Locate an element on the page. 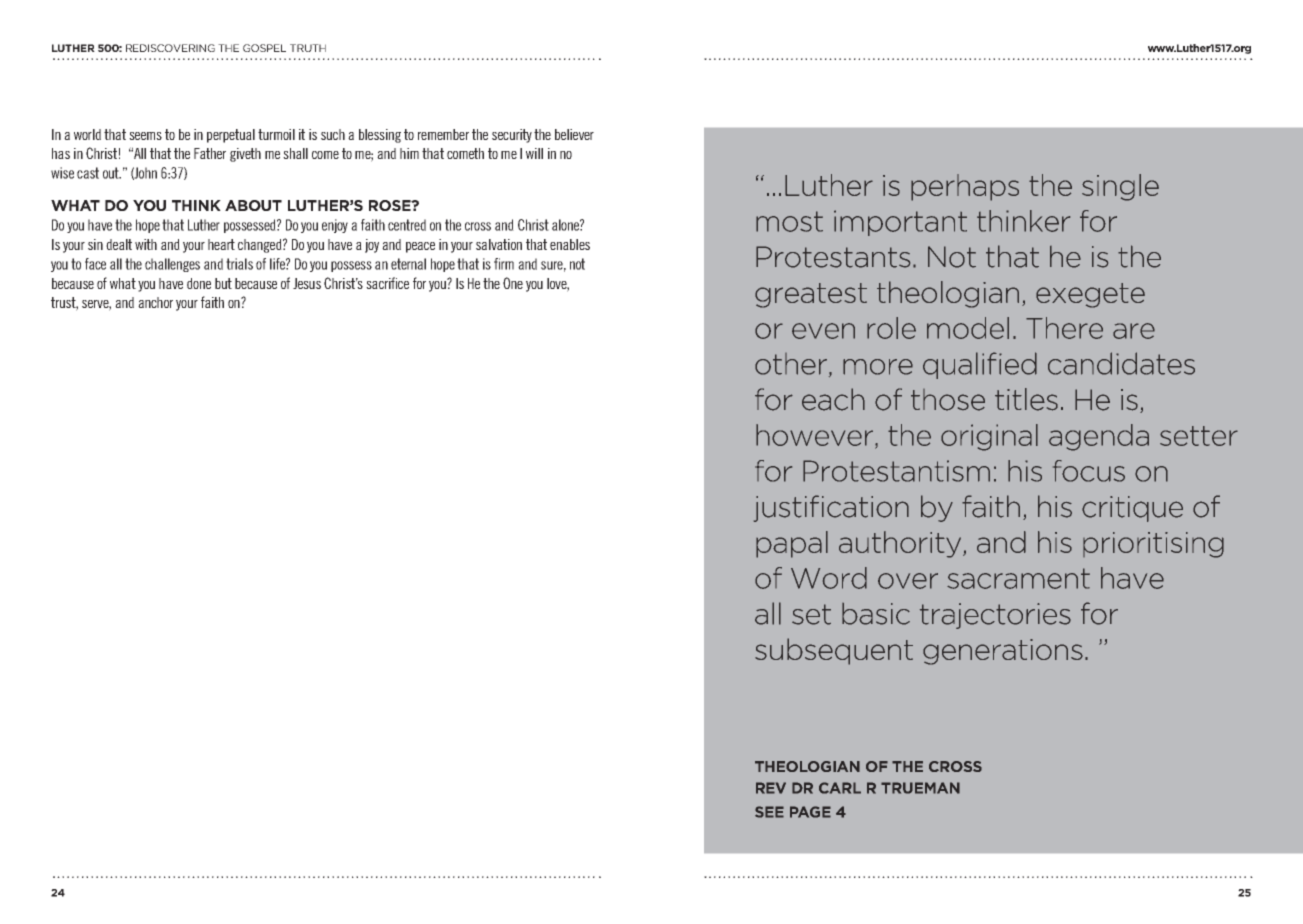 This image has width=1303, height=924. done is located at coordinates (199, 283).
